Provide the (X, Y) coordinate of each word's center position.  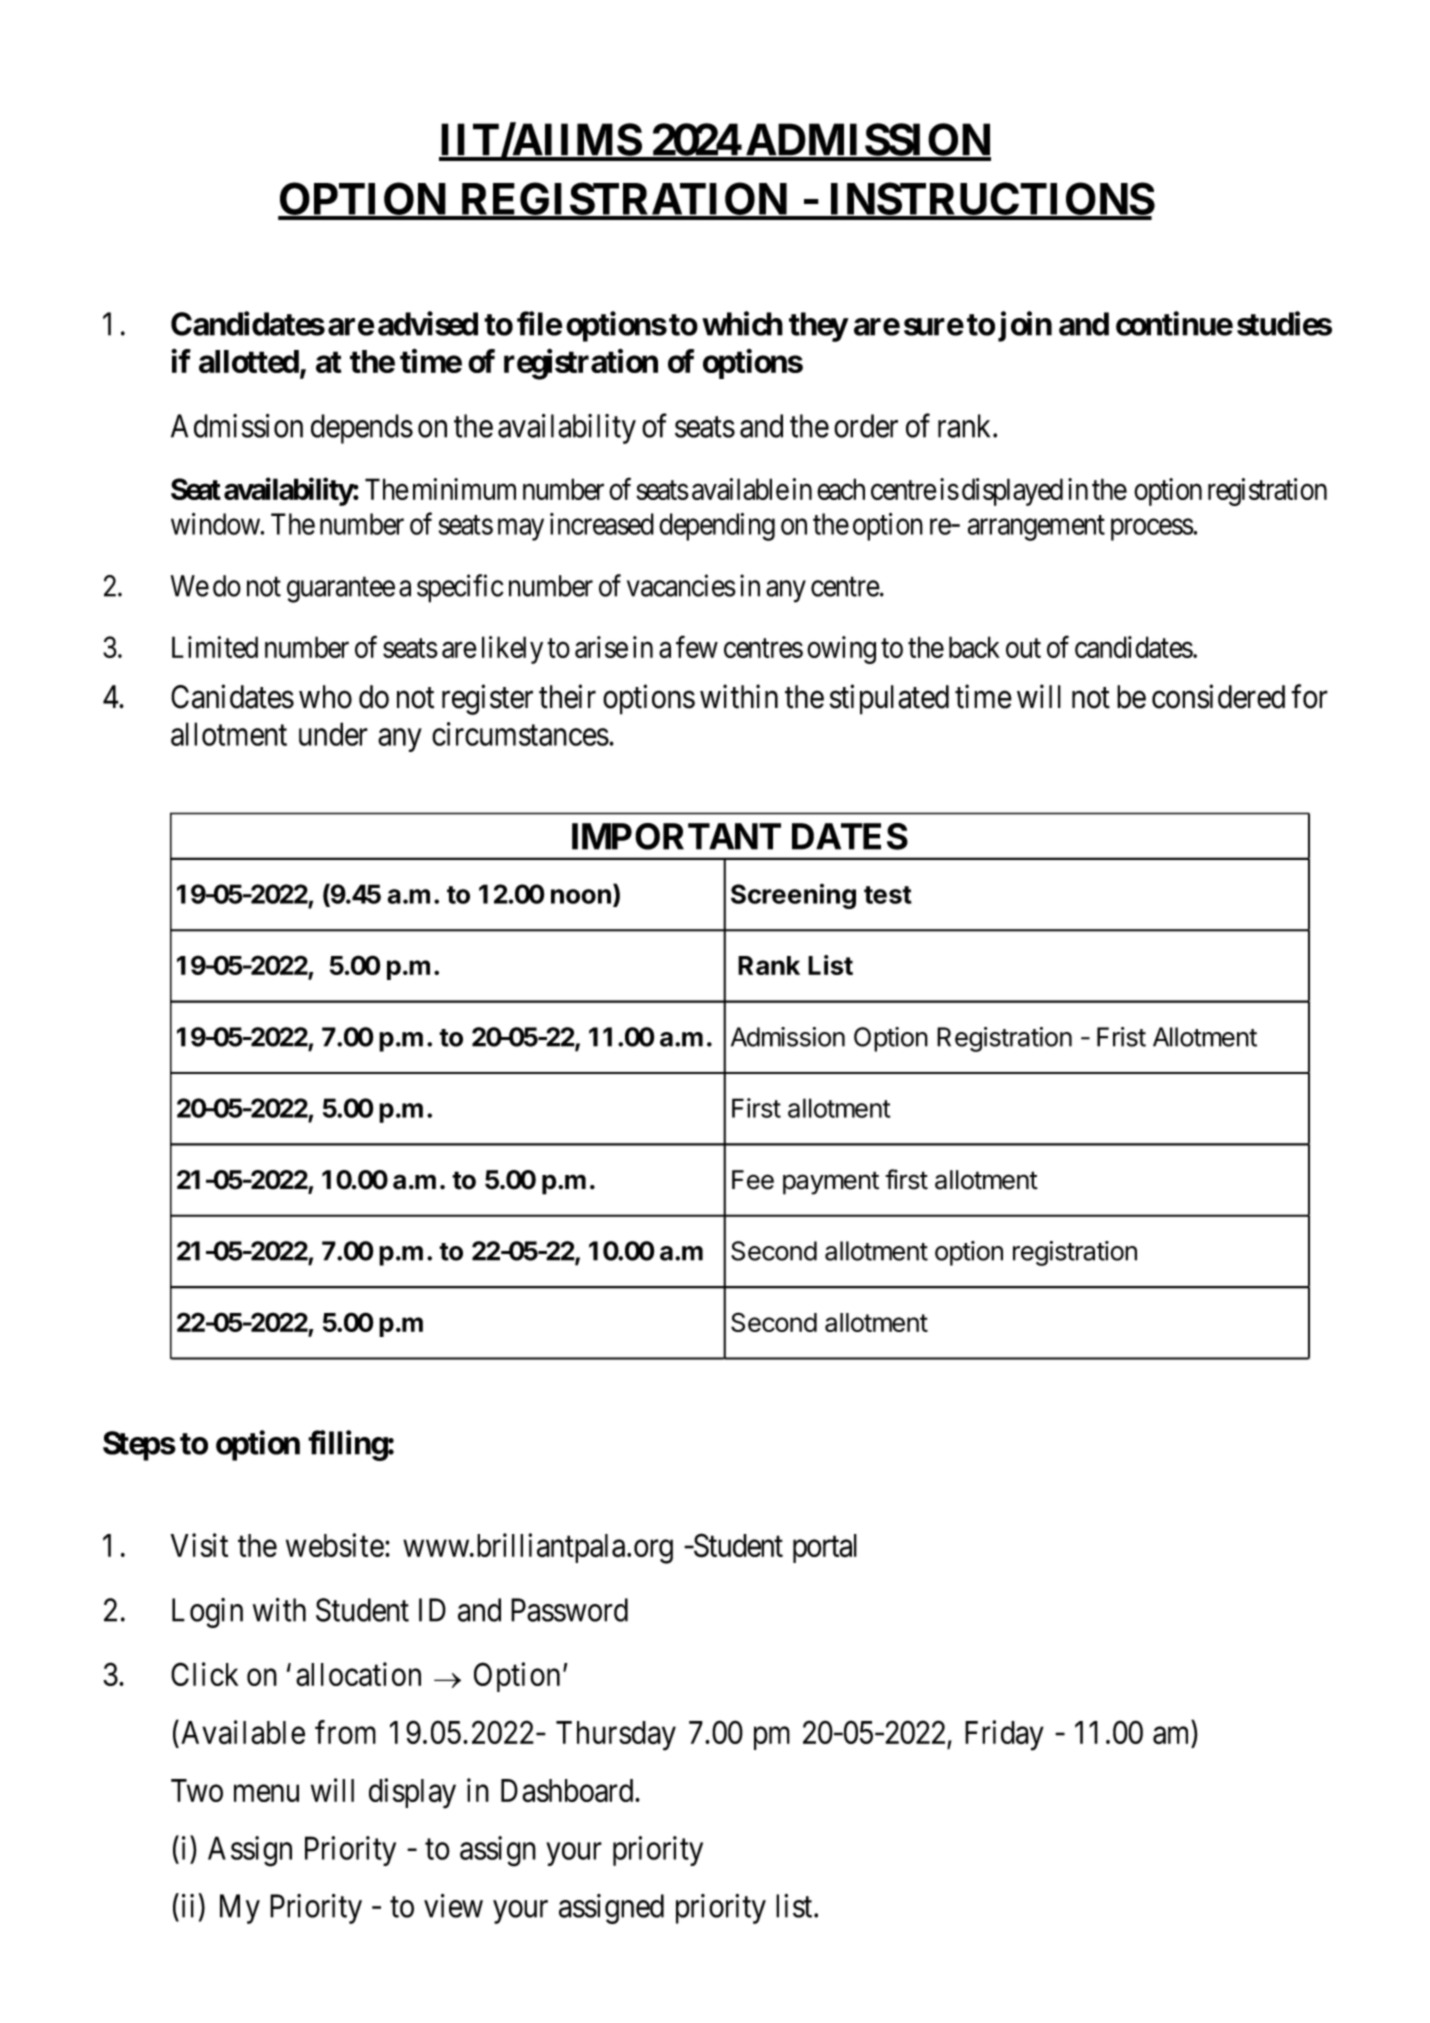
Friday (1004, 1735)
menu (266, 1793)
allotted (249, 361)
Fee (753, 1180)
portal (825, 1548)
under (333, 734)
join (1025, 326)
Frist (1121, 1037)
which (742, 323)
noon (581, 896)
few (697, 647)
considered (1218, 696)
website (335, 1545)
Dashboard (568, 1791)
